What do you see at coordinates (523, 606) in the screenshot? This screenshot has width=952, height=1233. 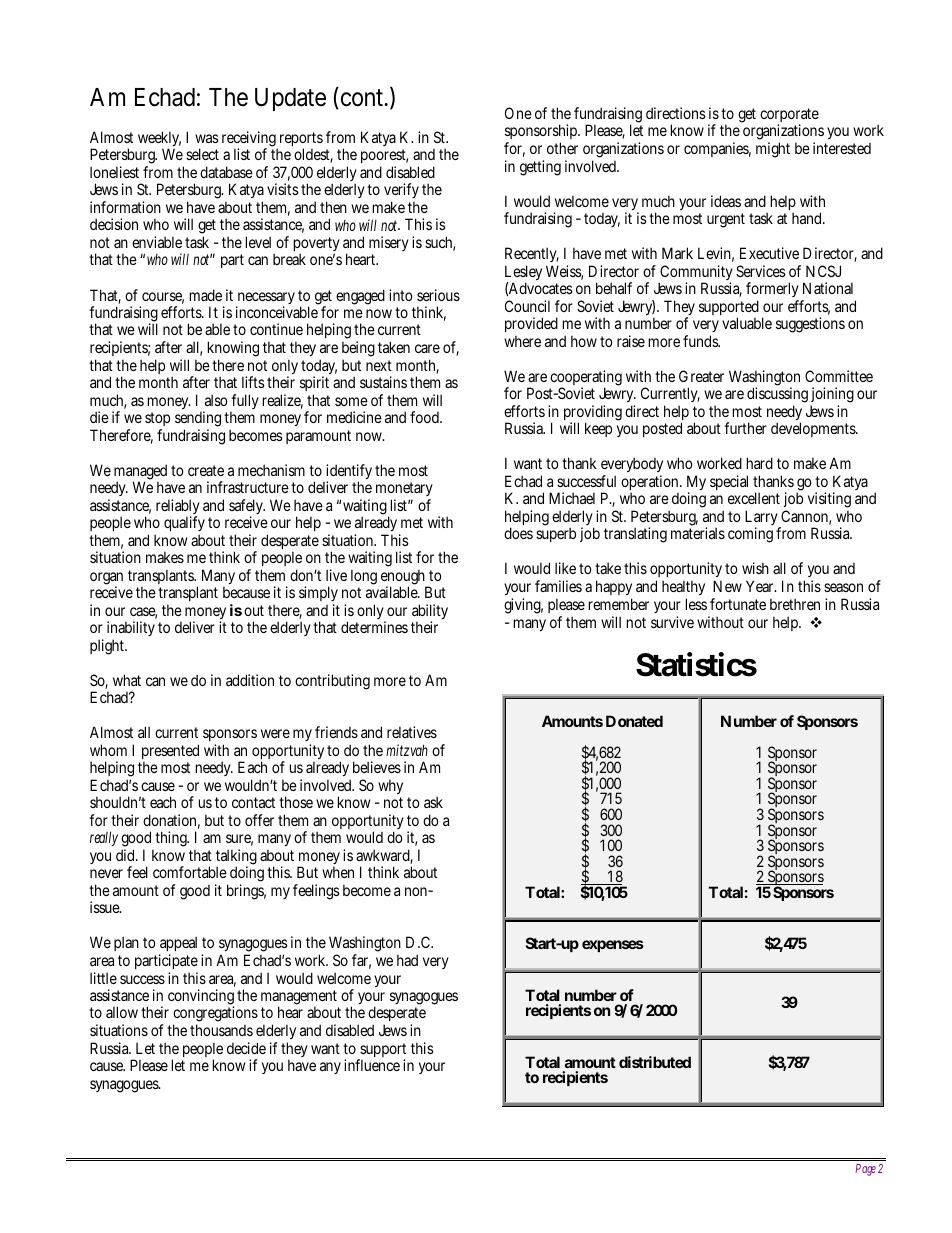 I see `giving` at bounding box center [523, 606].
